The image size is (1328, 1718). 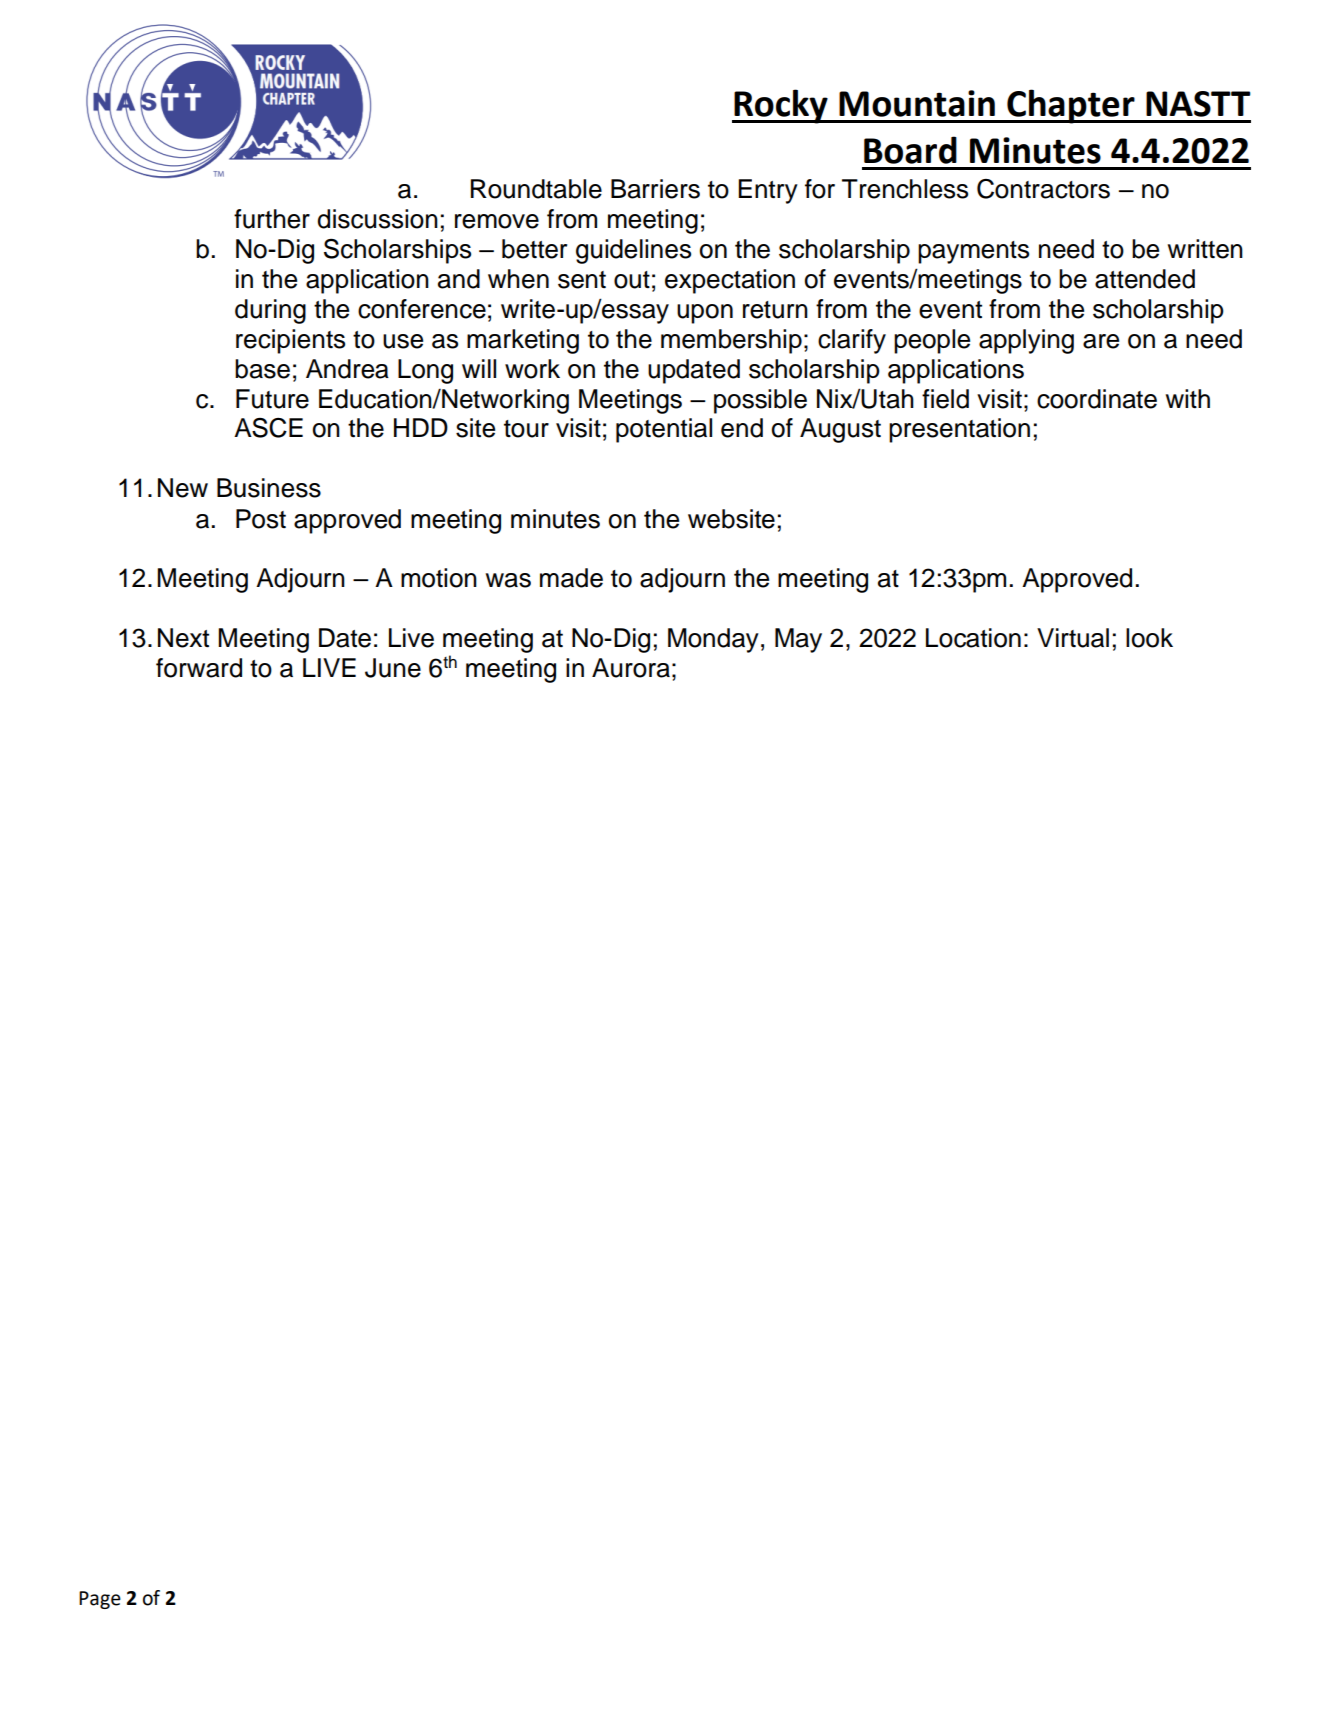 I want to click on Monday, so click(x=713, y=640).
